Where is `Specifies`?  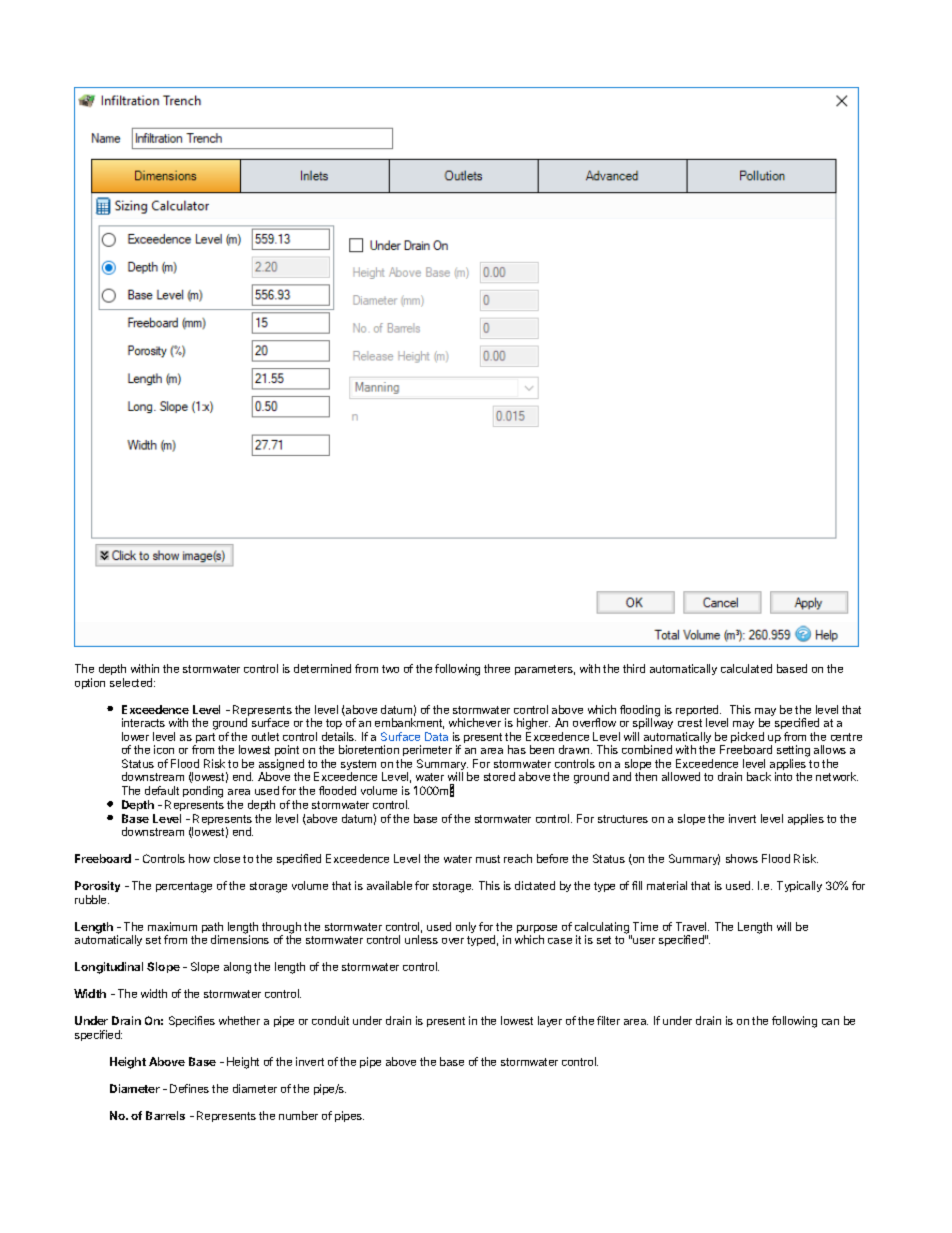
Specifies is located at coordinates (192, 1021).
